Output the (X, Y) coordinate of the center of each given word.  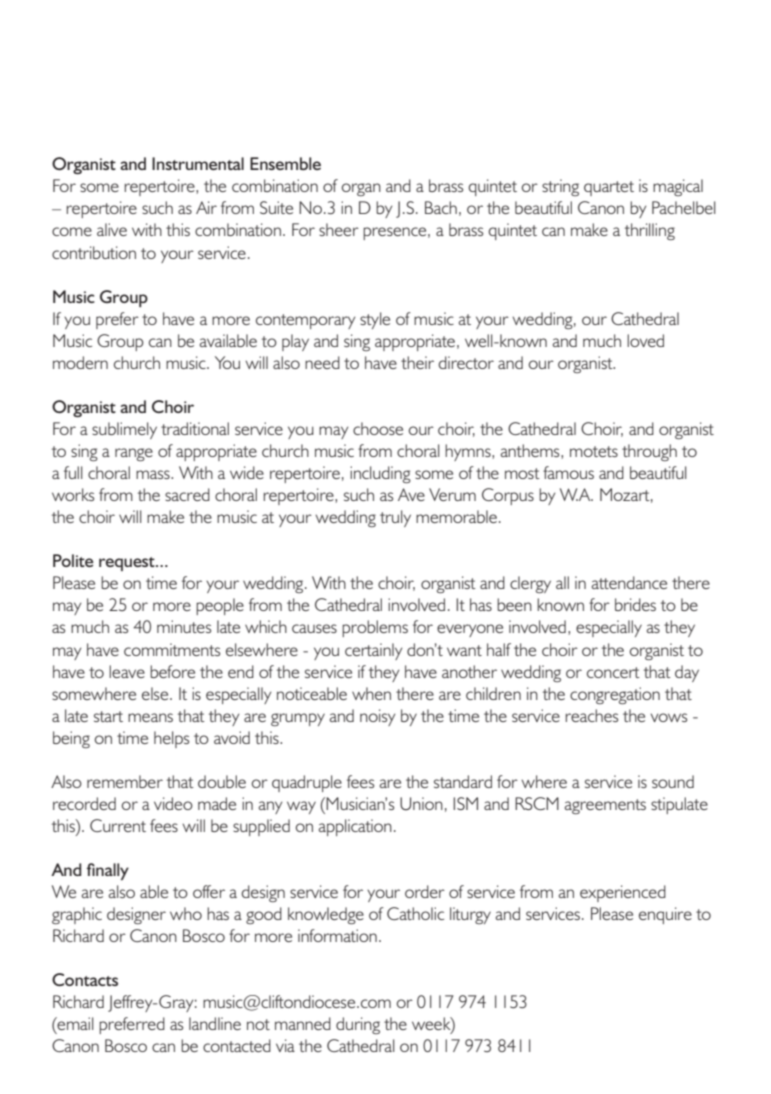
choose (378, 428)
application (355, 827)
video (173, 803)
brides (635, 604)
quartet (609, 188)
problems (375, 628)
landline (215, 1023)
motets (594, 451)
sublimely (124, 430)
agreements (605, 806)
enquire (665, 915)
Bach (441, 207)
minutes (184, 626)
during (358, 1025)
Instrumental (198, 163)
